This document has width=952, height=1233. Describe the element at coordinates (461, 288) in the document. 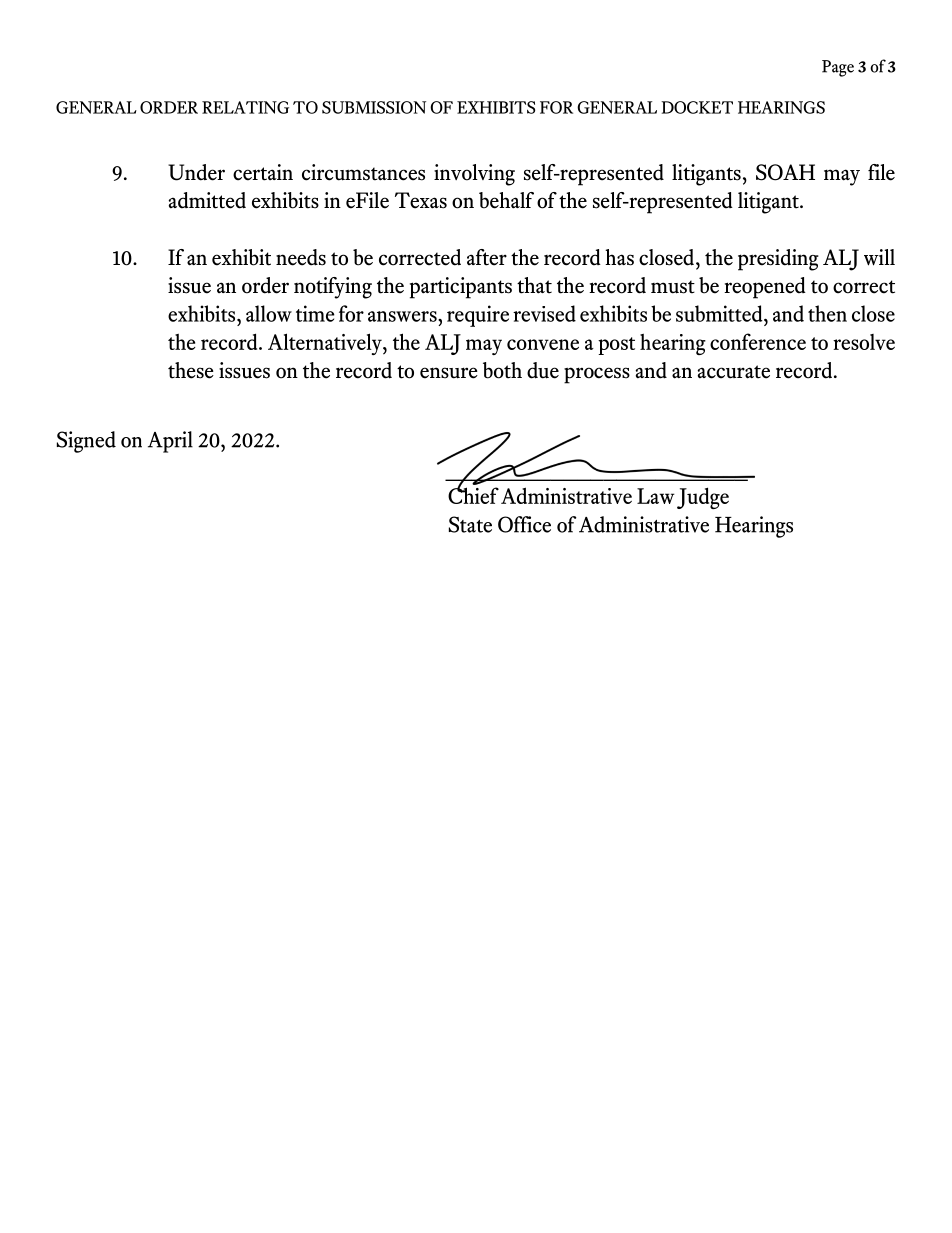

I see `participants` at that location.
